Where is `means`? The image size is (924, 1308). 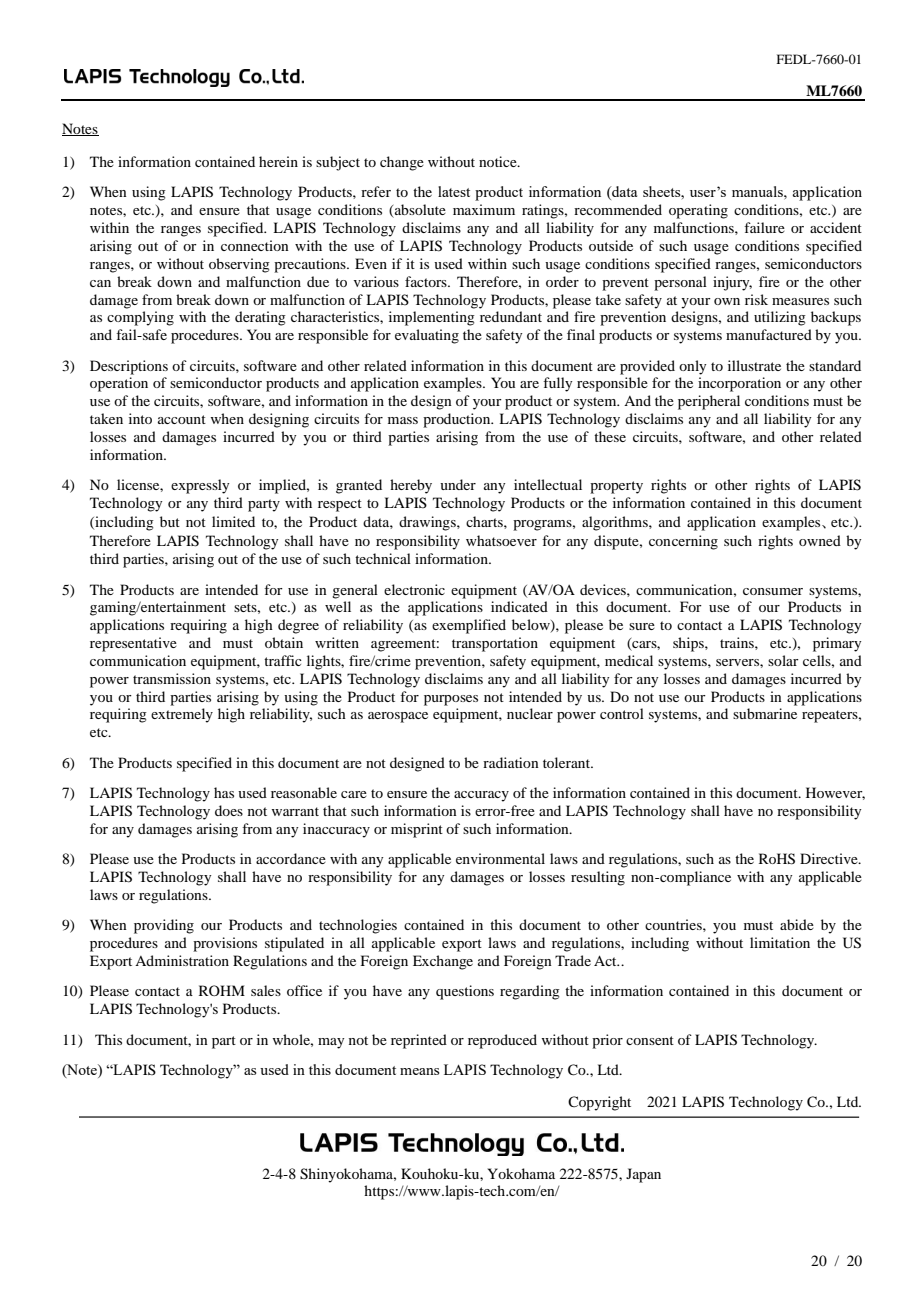
means is located at coordinates (419, 1071).
